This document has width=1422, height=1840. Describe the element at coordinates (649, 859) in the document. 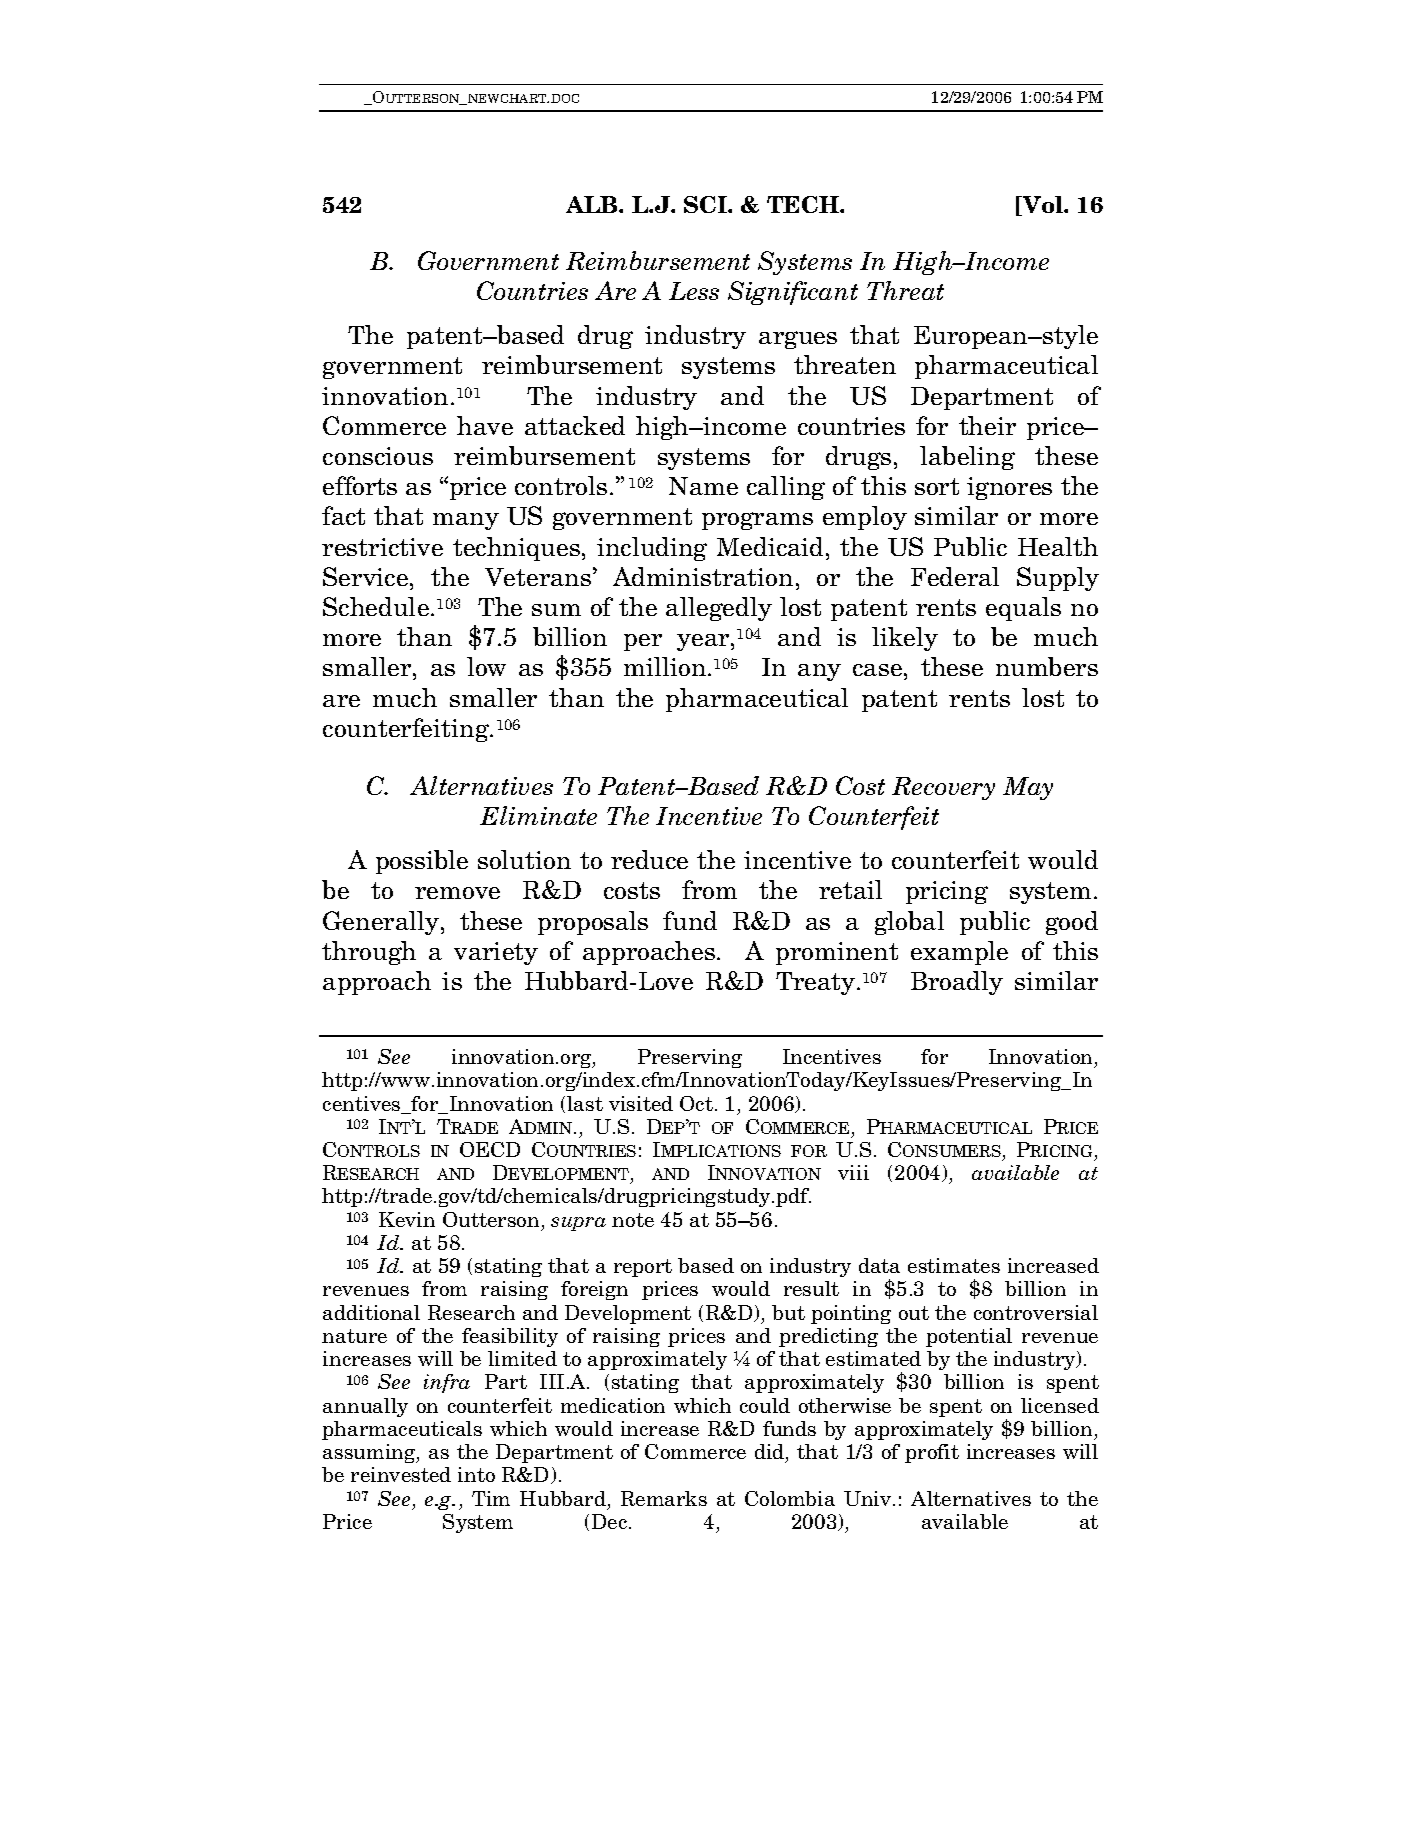

I see `reduce` at that location.
